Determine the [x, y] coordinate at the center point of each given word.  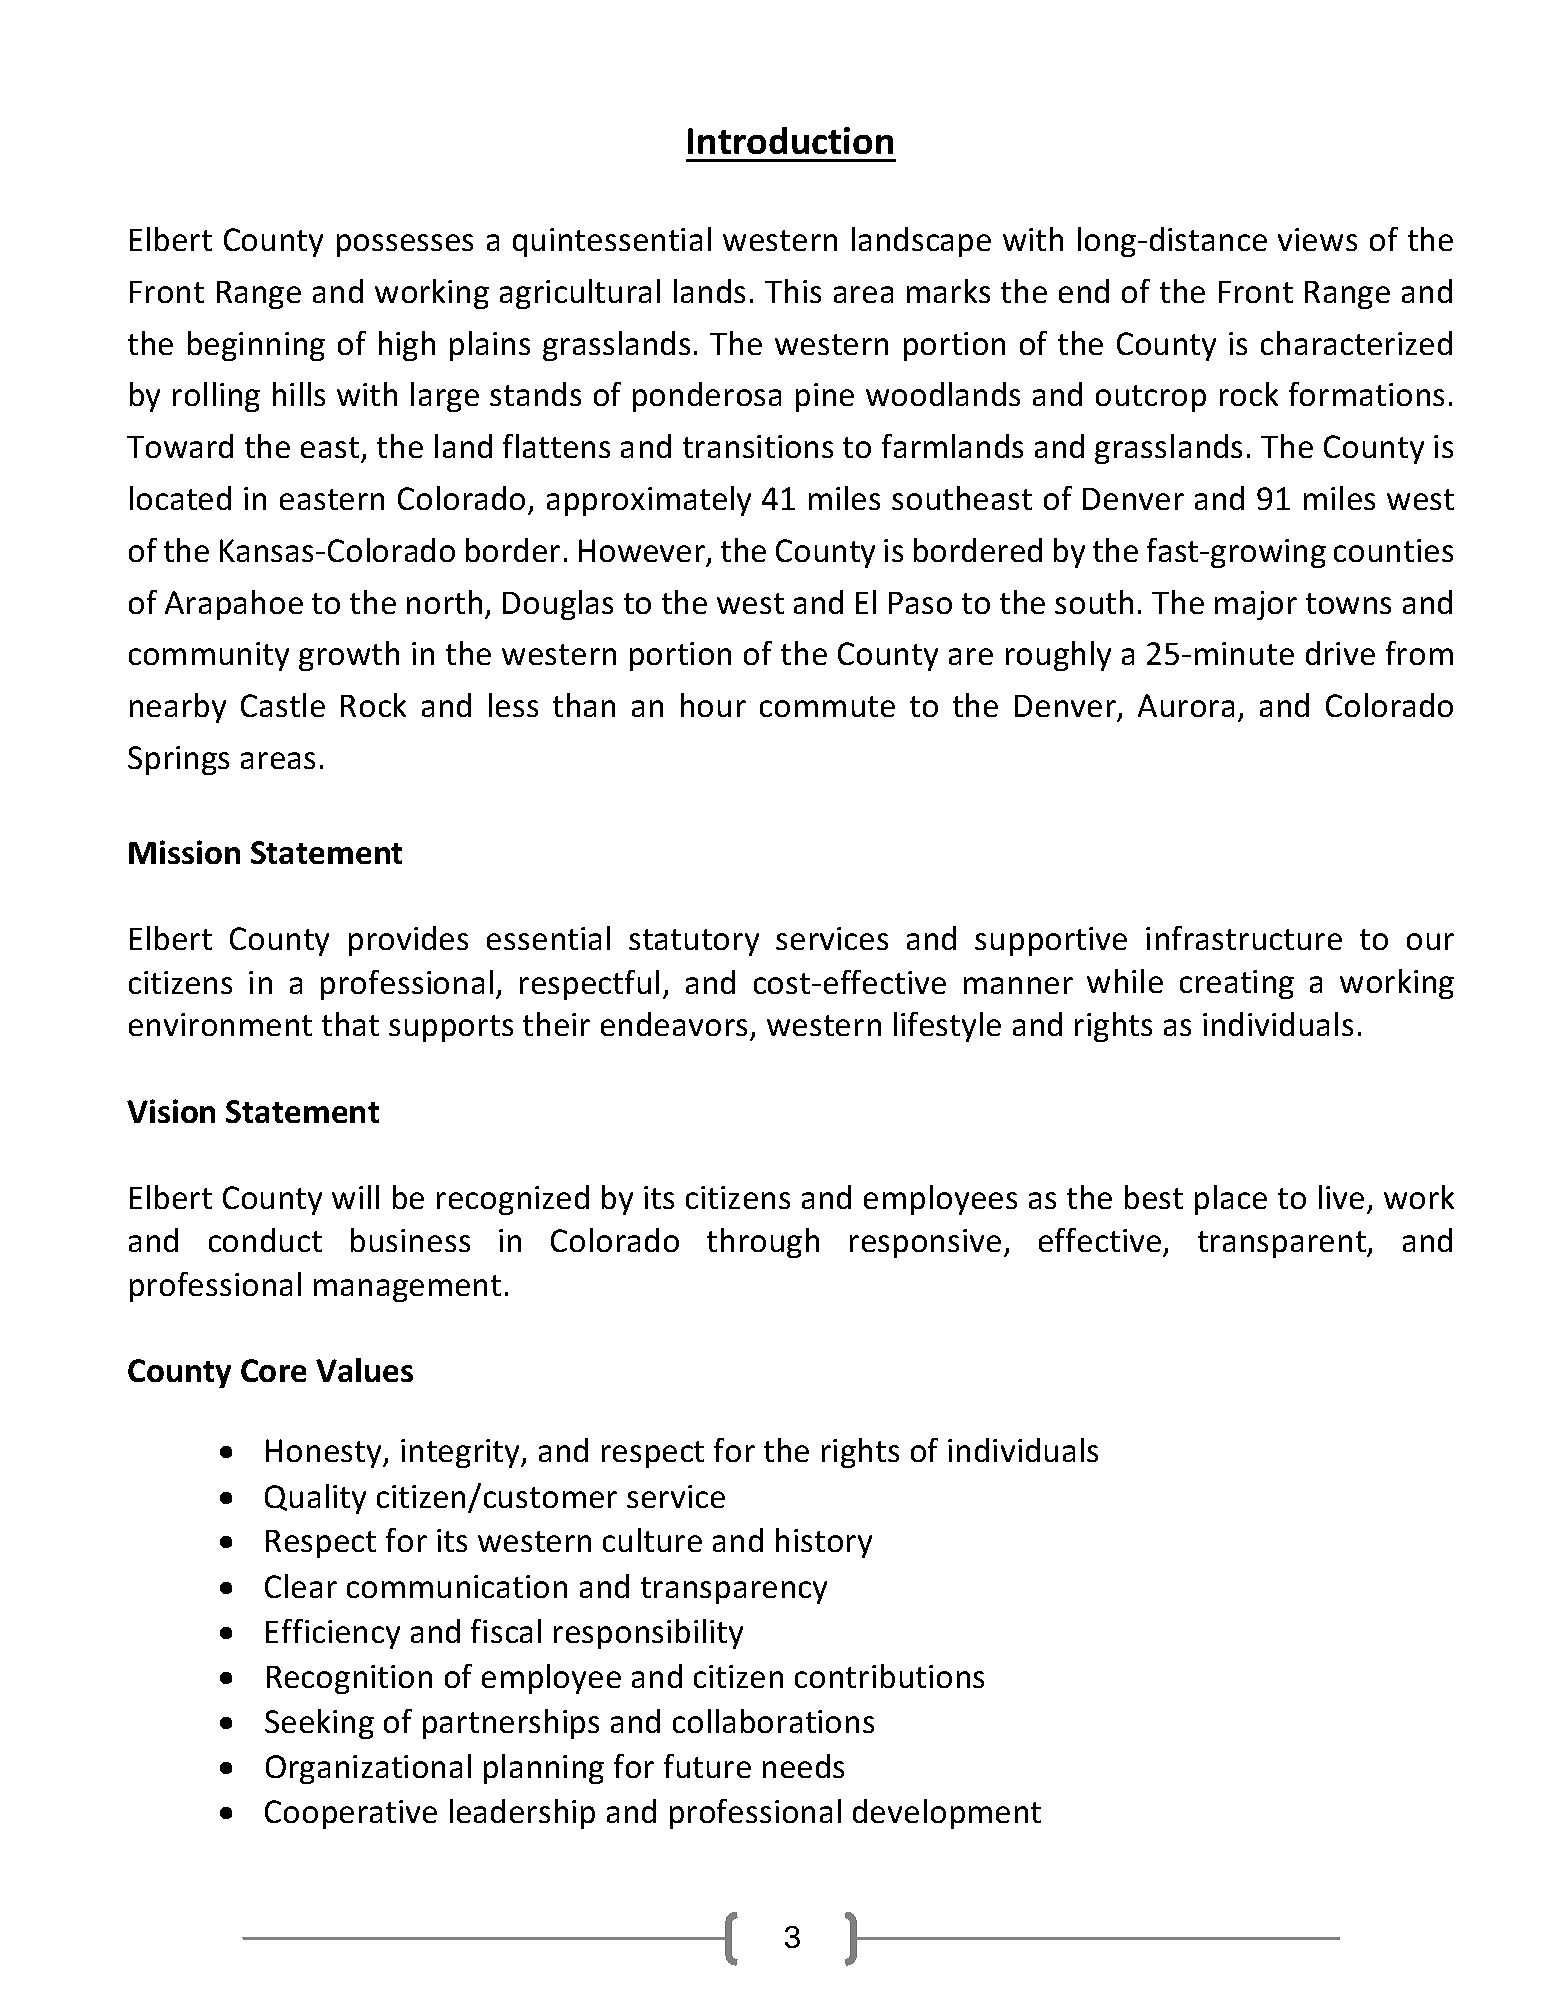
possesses [405, 245]
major [1256, 605]
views [1317, 239]
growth [349, 656]
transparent [1283, 1244]
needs [803, 1766]
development [947, 1814]
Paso [920, 603]
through [763, 1243]
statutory [694, 942]
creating [1237, 984]
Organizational [368, 1769]
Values [364, 1370]
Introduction [790, 140]
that [350, 1024]
